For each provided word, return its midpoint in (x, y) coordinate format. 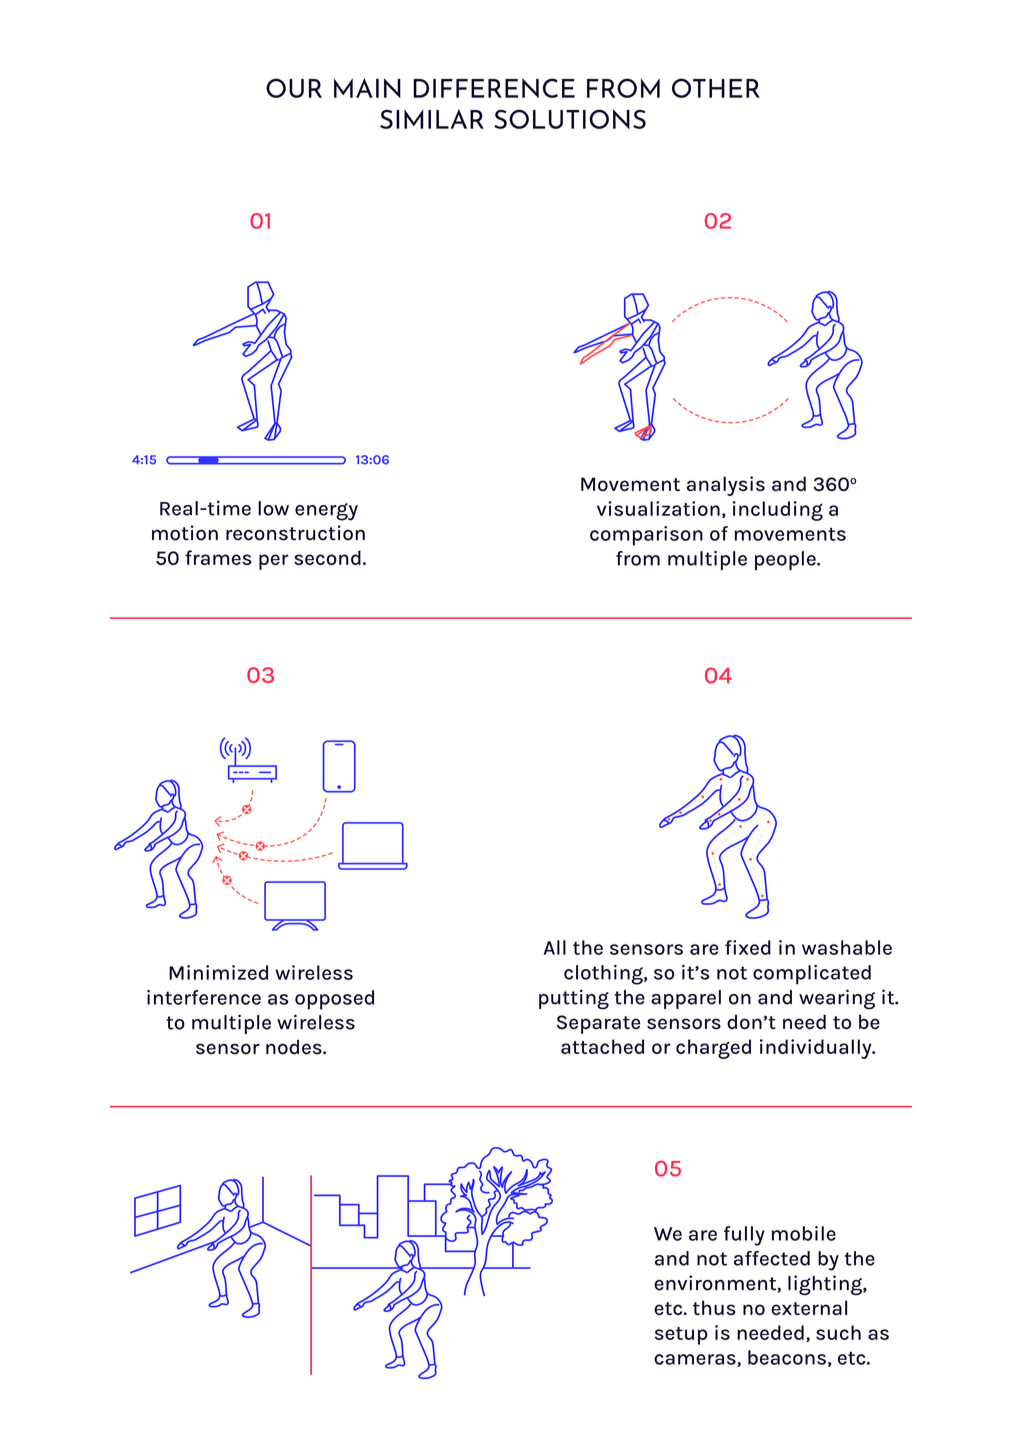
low (273, 508)
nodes (295, 1047)
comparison (646, 536)
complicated (812, 975)
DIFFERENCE (494, 88)
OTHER (716, 88)
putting (574, 999)
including (778, 511)
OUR (294, 88)
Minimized (218, 972)
